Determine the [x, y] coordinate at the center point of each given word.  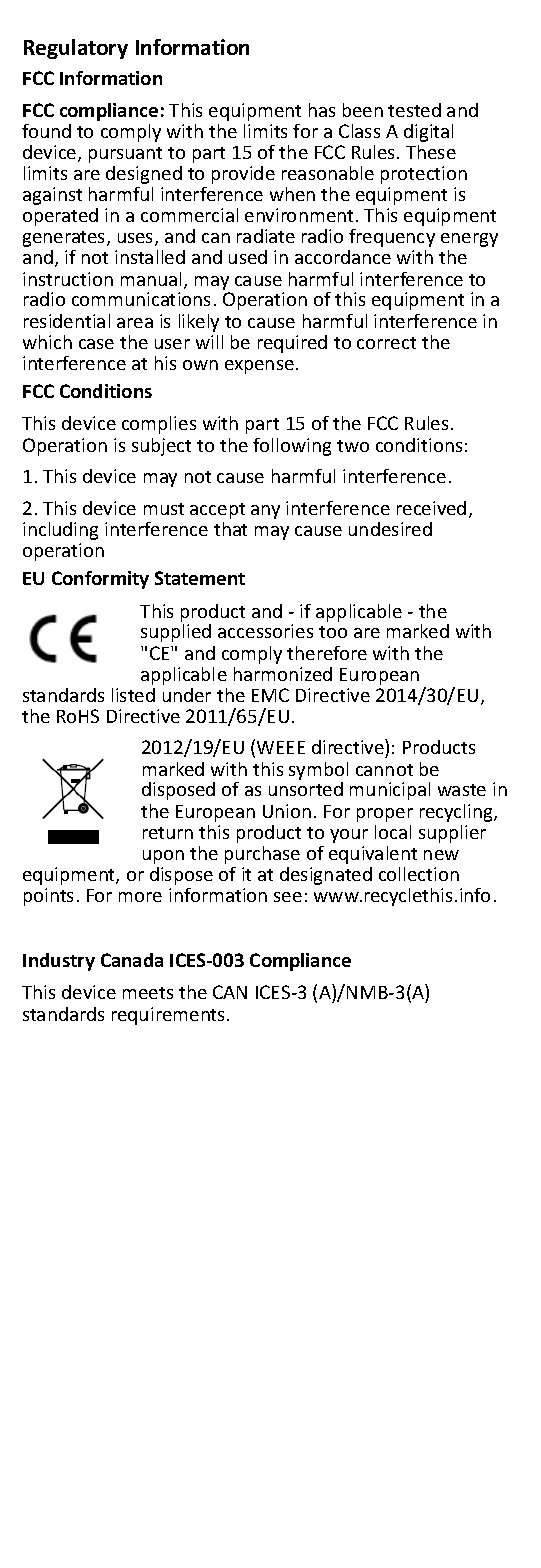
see [288, 897]
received [431, 508]
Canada [132, 960]
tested [414, 110]
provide [243, 175]
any [265, 512]
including [60, 531]
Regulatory [76, 49]
